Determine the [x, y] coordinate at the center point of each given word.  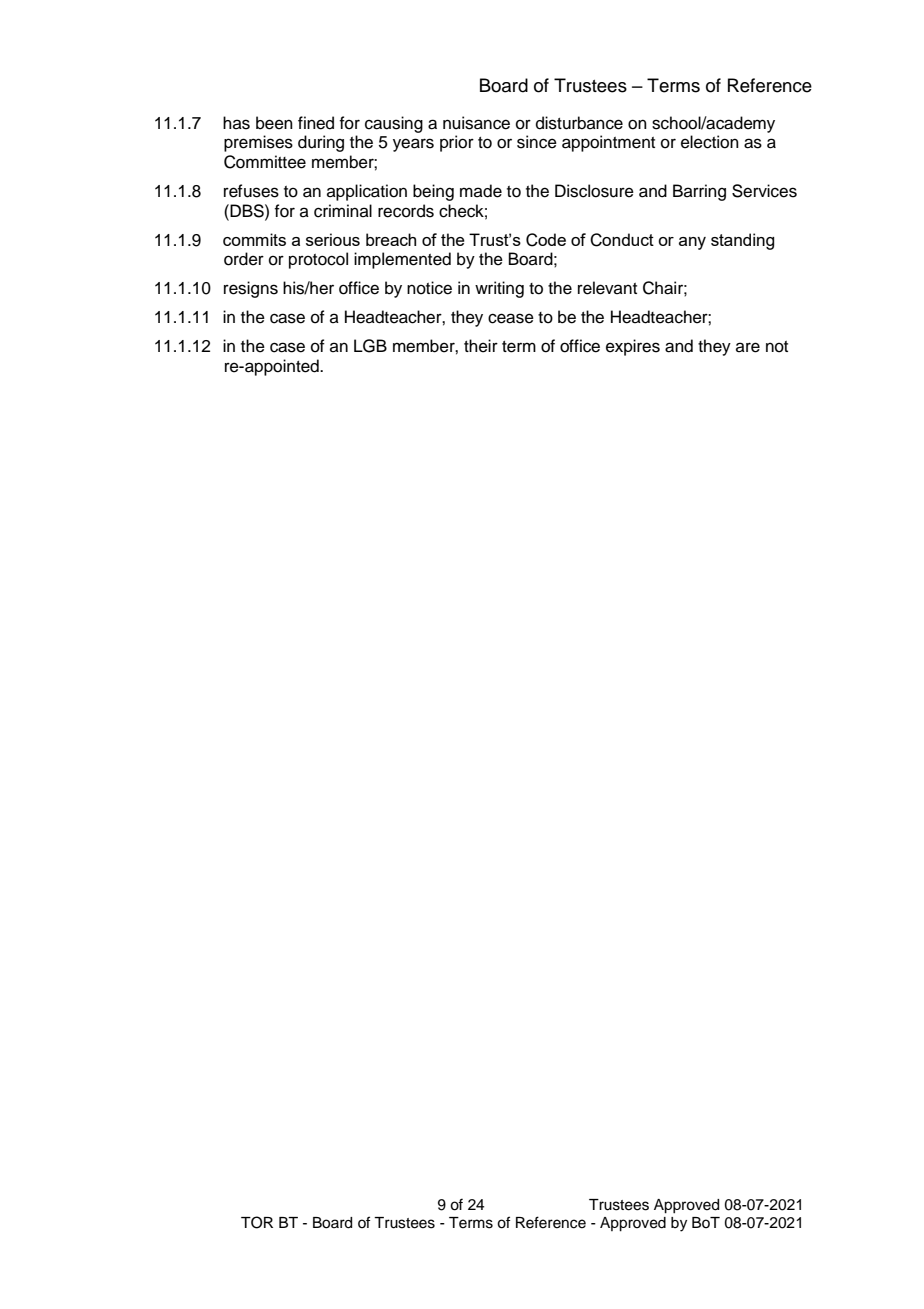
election [710, 142]
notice [429, 288]
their [481, 346]
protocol [318, 260]
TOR [257, 1222]
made [481, 191]
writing [499, 289]
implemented [402, 260]
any [692, 243]
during [321, 143]
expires [633, 347]
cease [511, 318]
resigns [251, 289]
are [748, 347]
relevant [607, 288]
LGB [370, 346]
